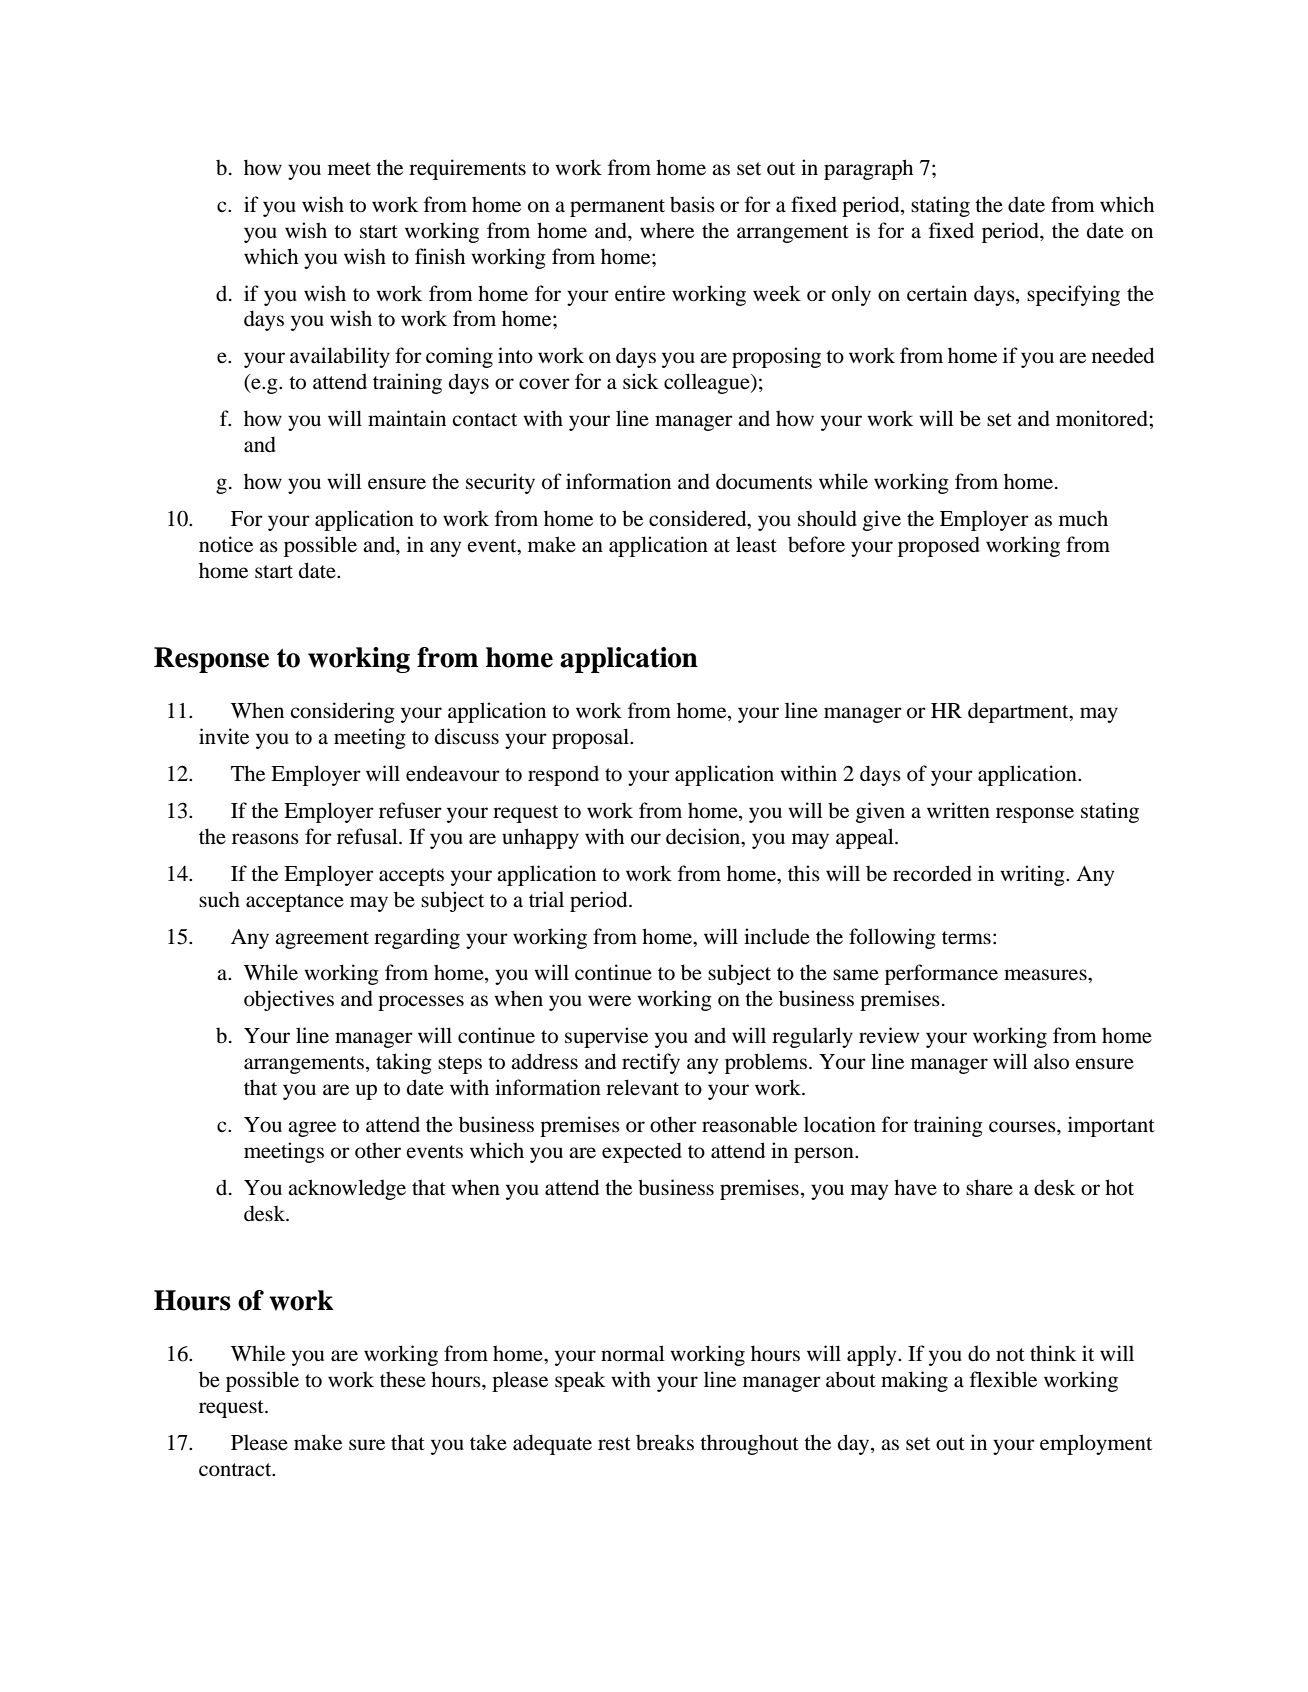  I want to click on proposed, so click(939, 546).
